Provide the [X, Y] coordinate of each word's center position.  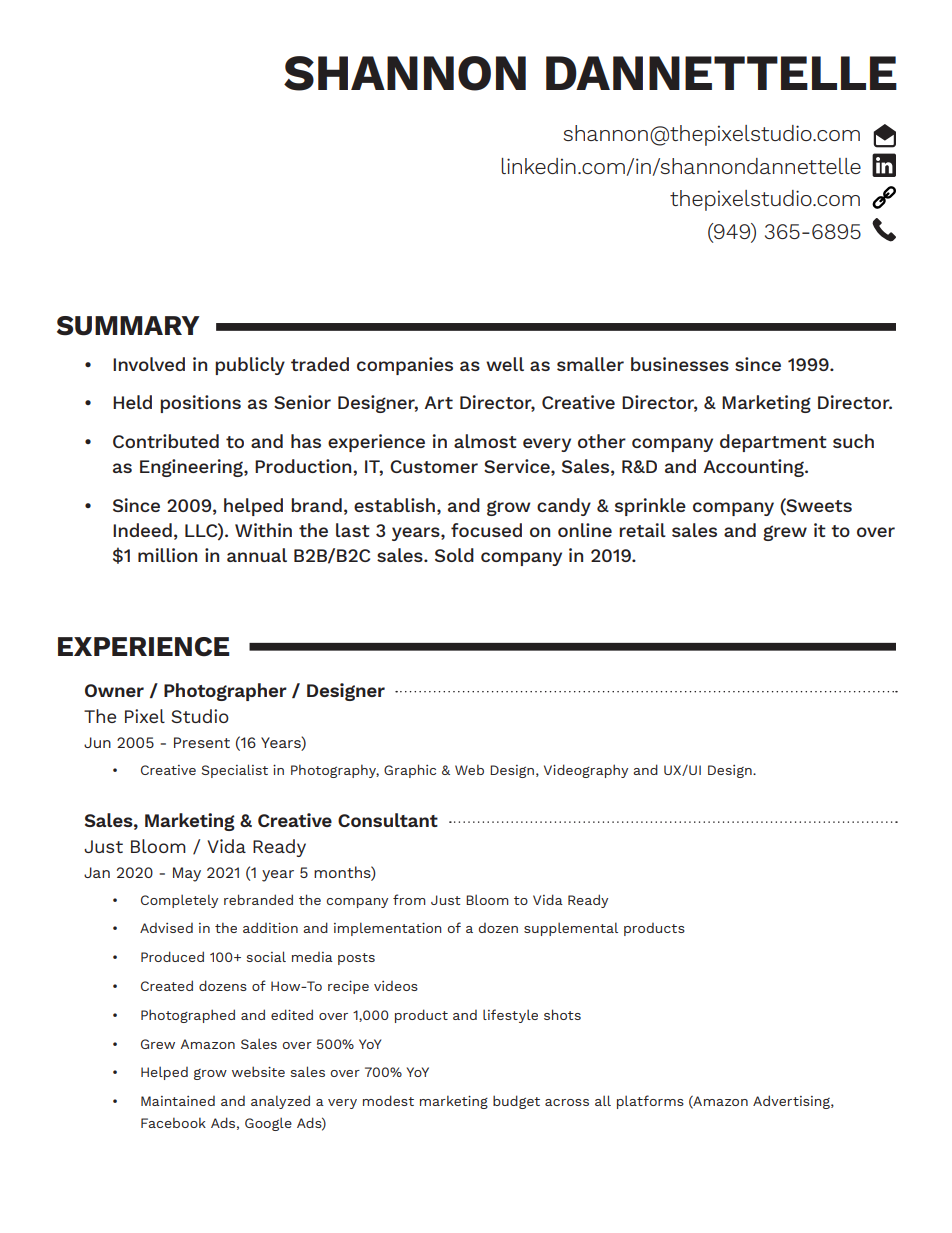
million [167, 555]
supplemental [571, 929]
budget [516, 1102]
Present [202, 742]
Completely [179, 901]
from [409, 899]
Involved [149, 364]
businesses [680, 364]
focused [486, 530]
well [505, 364]
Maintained [178, 1101]
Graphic [410, 771]
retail [642, 530]
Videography [586, 771]
